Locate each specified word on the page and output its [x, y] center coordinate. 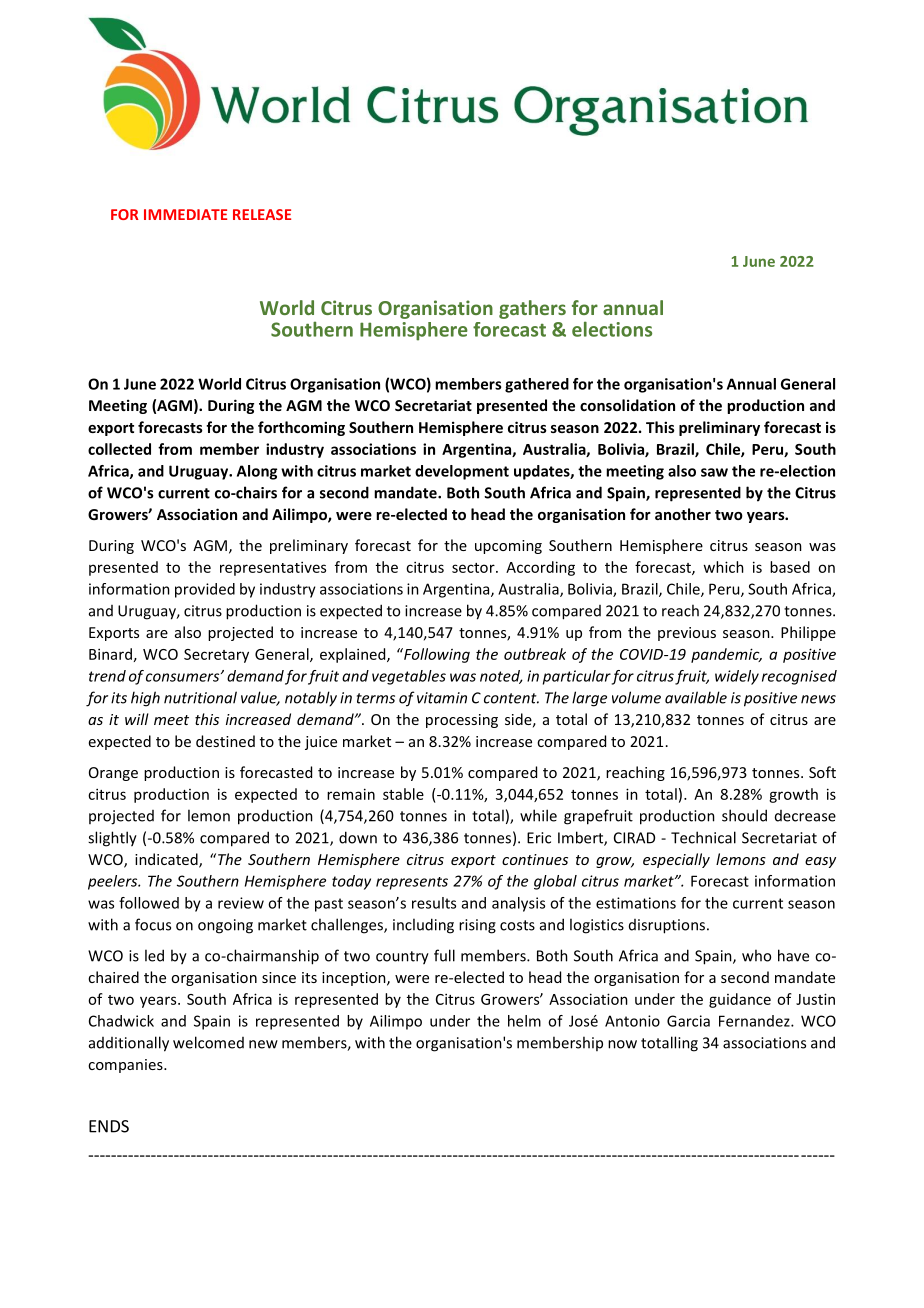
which [723, 567]
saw [714, 472]
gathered [537, 385]
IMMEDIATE [185, 214]
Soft [822, 772]
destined [225, 741]
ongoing [225, 926]
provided [205, 590]
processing [462, 721]
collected [119, 449]
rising [477, 926]
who [756, 955]
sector [474, 568]
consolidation [627, 405]
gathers [532, 309]
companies [126, 1066]
